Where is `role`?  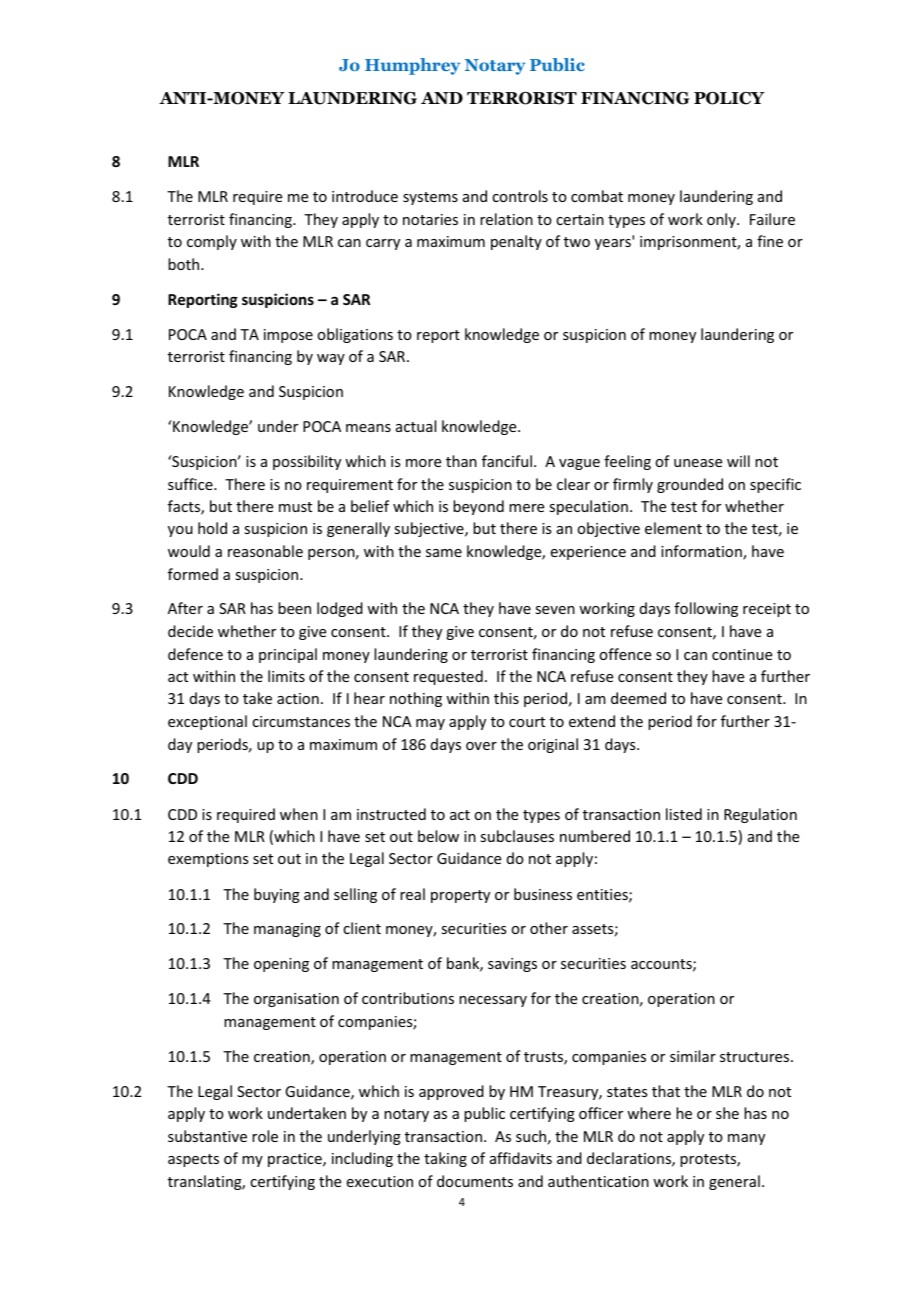
role is located at coordinates (265, 1136).
